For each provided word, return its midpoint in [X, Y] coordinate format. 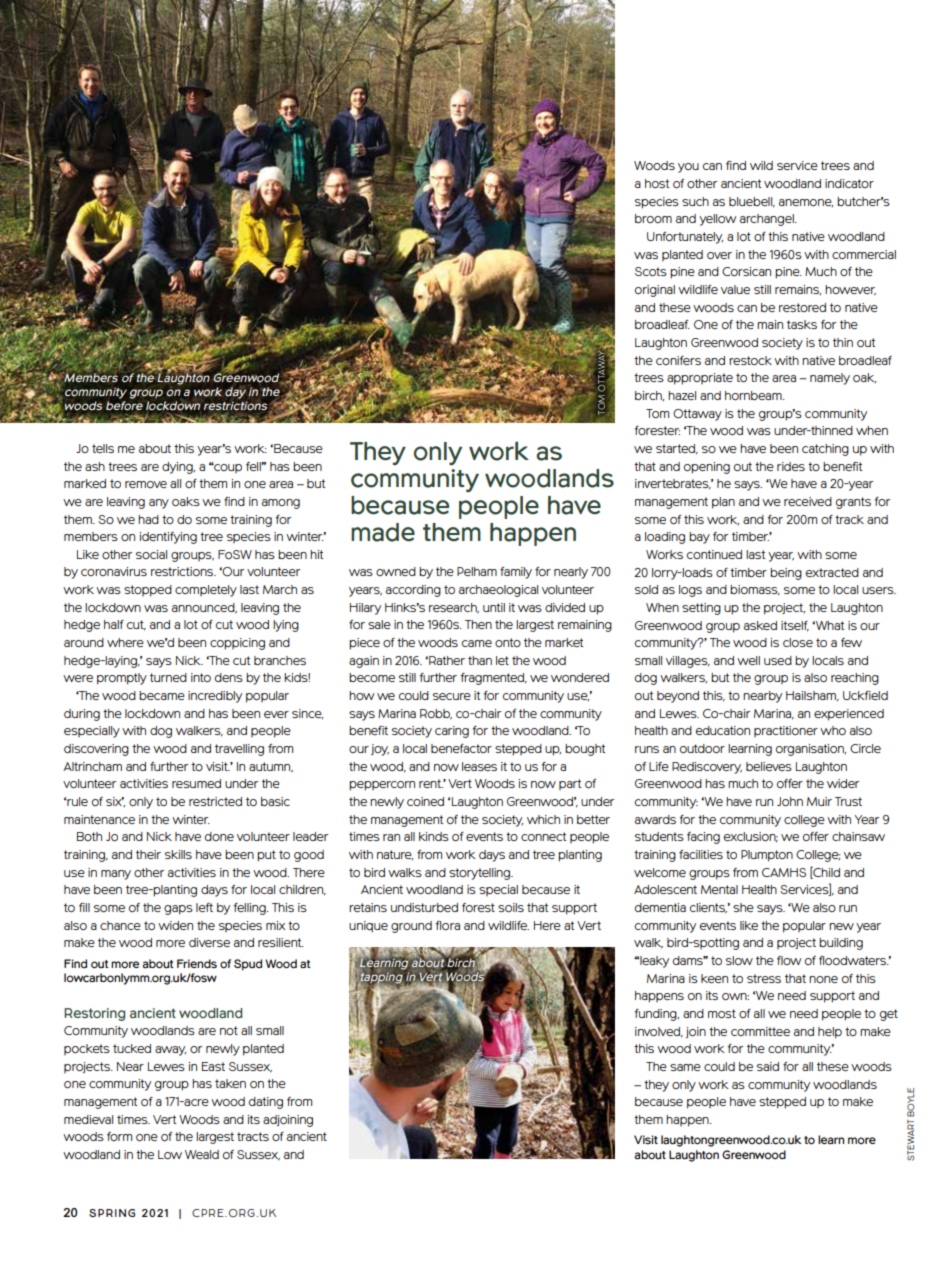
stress [764, 978]
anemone [806, 203]
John [790, 801]
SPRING [112, 1213]
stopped [148, 591]
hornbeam [754, 395]
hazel [682, 395]
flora [448, 925]
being [786, 574]
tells [103, 448]
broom [653, 218]
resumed [196, 783]
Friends [197, 963]
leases [479, 766]
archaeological [498, 591]
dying [178, 468]
